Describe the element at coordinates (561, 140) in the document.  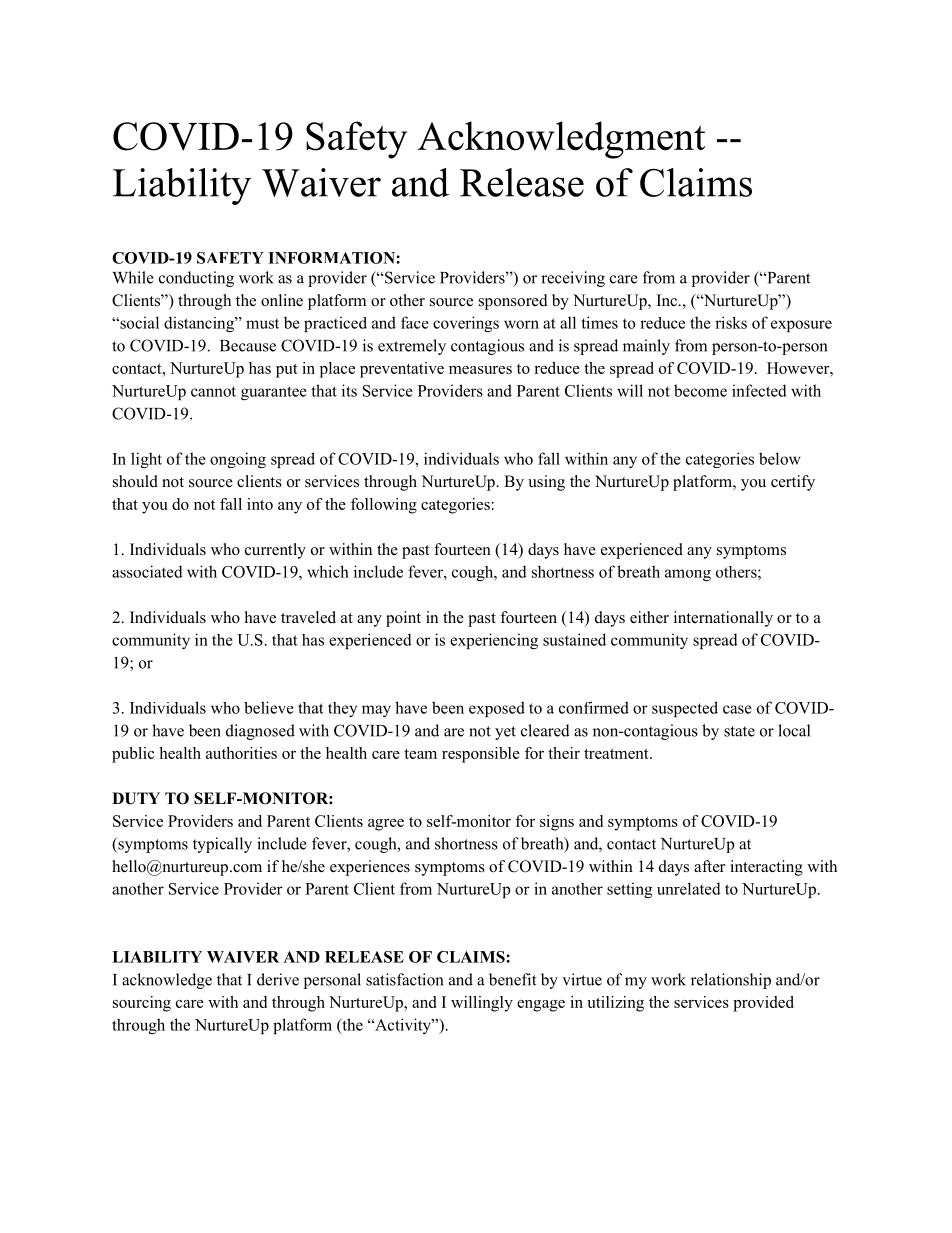
I see `Acknowledgment` at that location.
